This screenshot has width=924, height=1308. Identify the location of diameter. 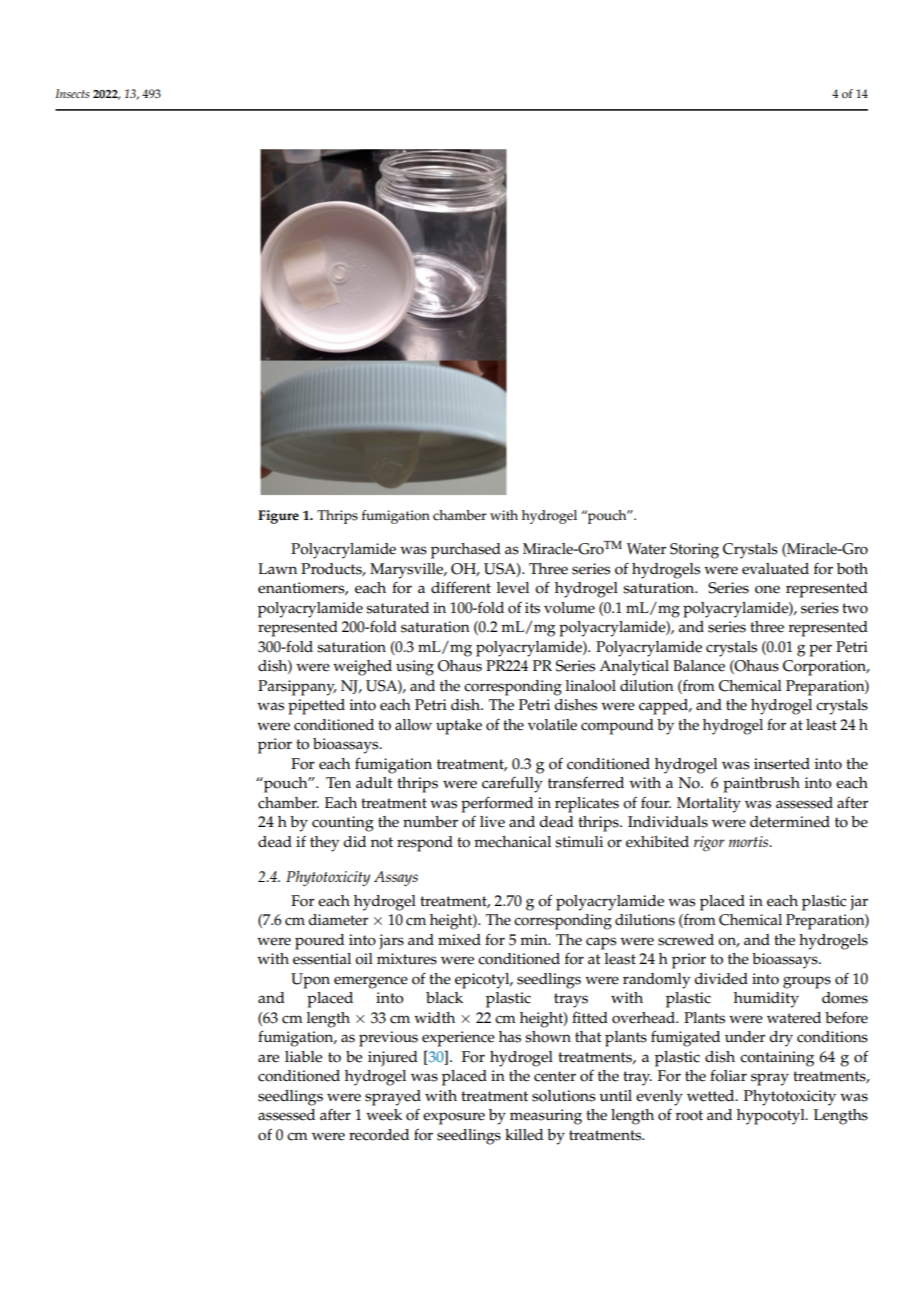
(338, 920).
